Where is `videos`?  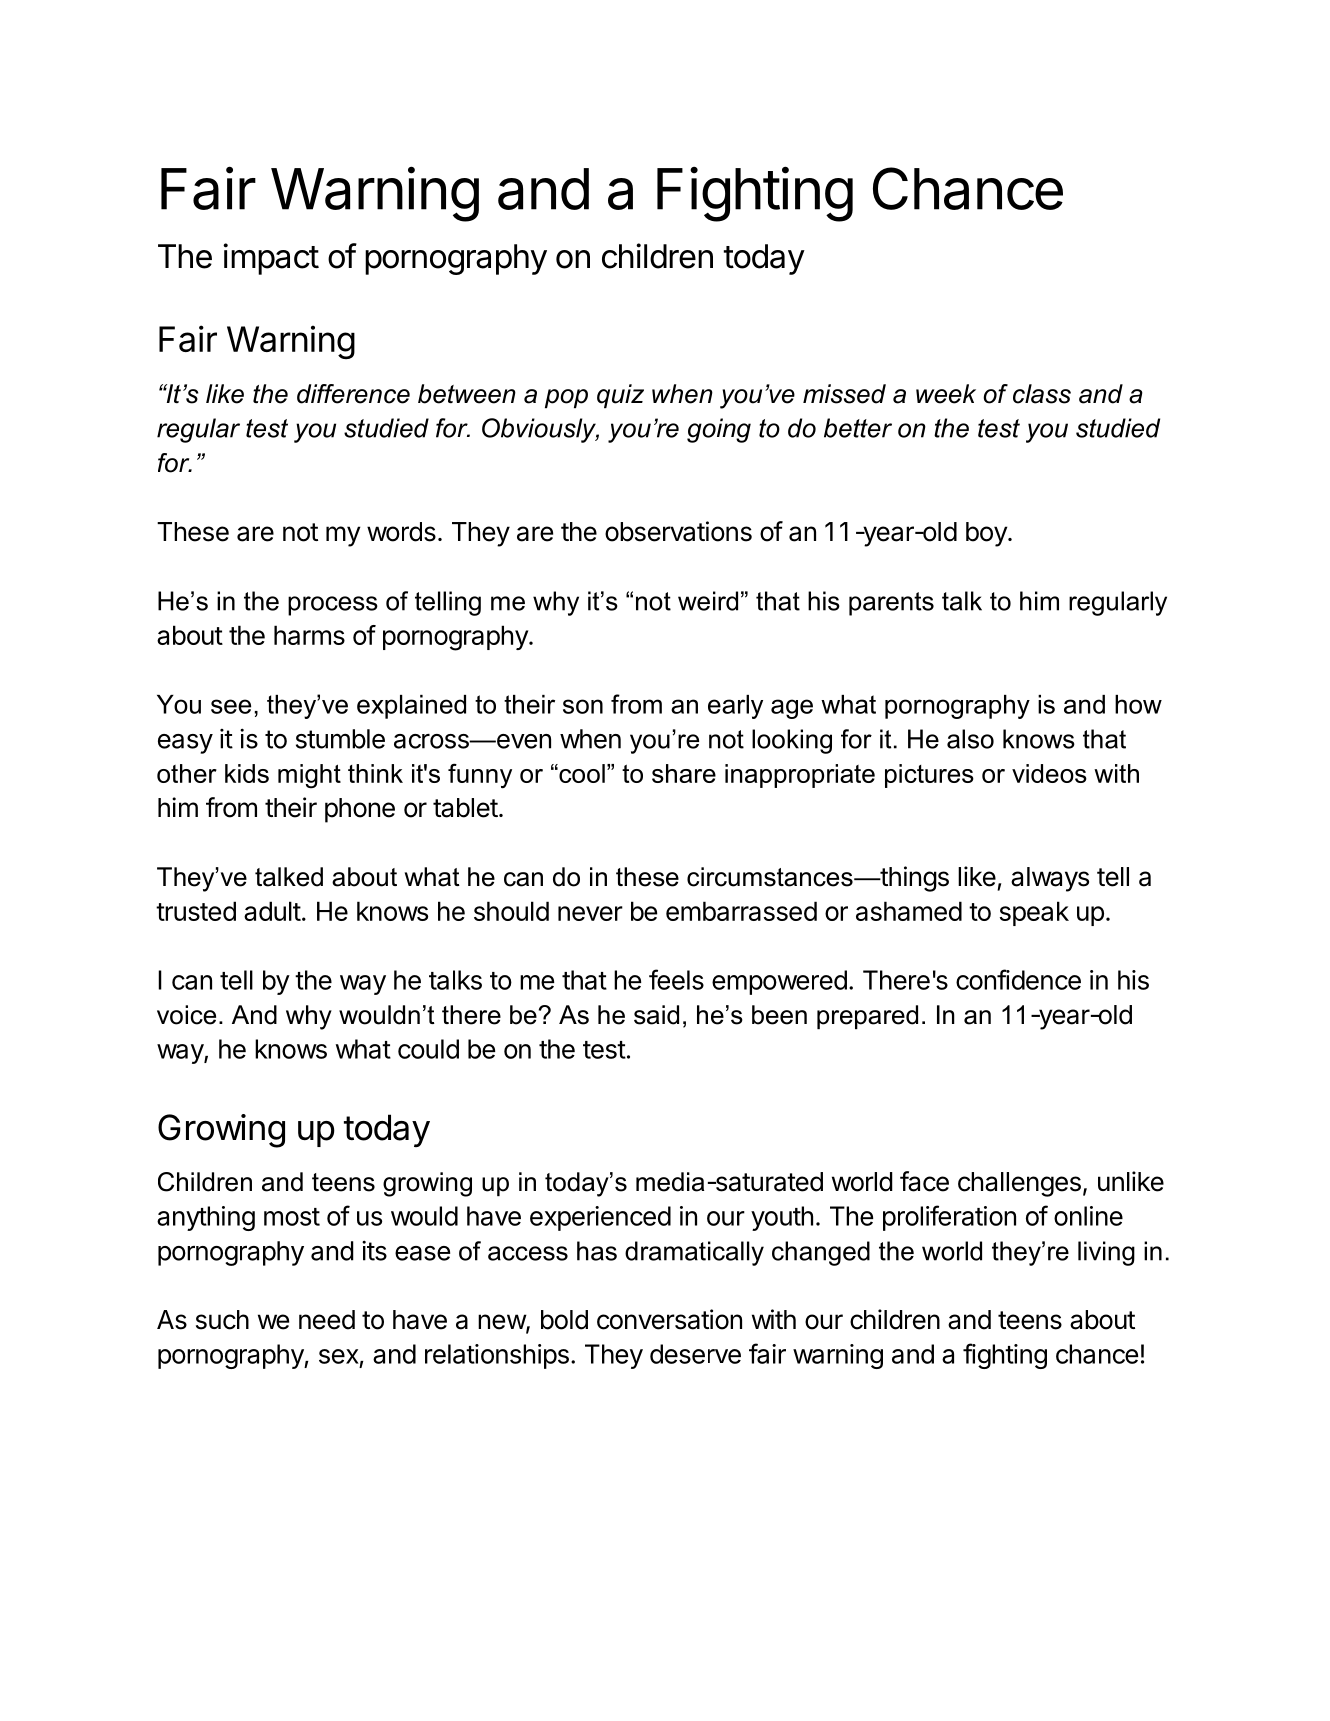
videos is located at coordinates (1049, 773).
